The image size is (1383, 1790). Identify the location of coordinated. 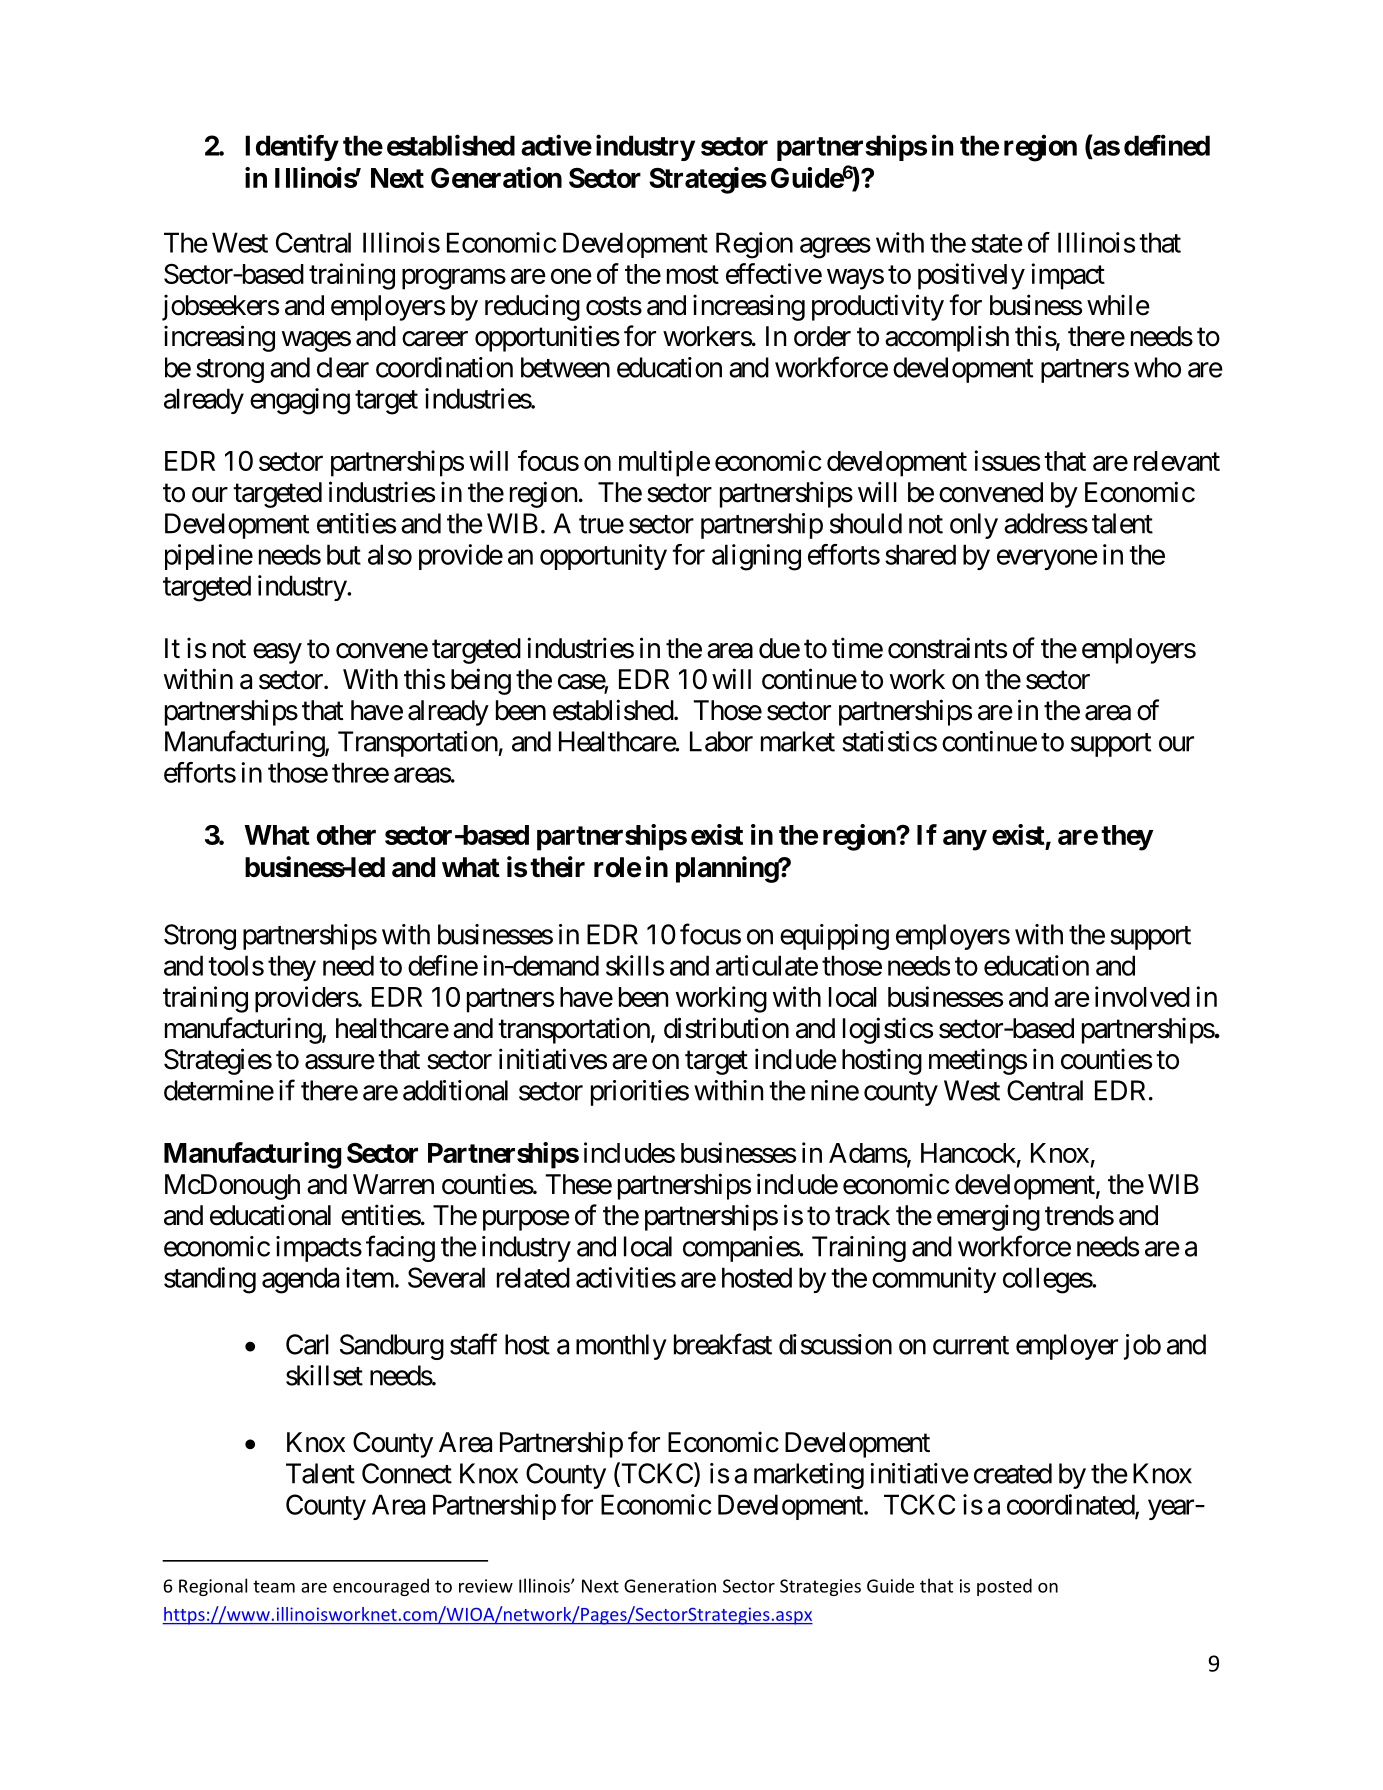
(1071, 1505).
